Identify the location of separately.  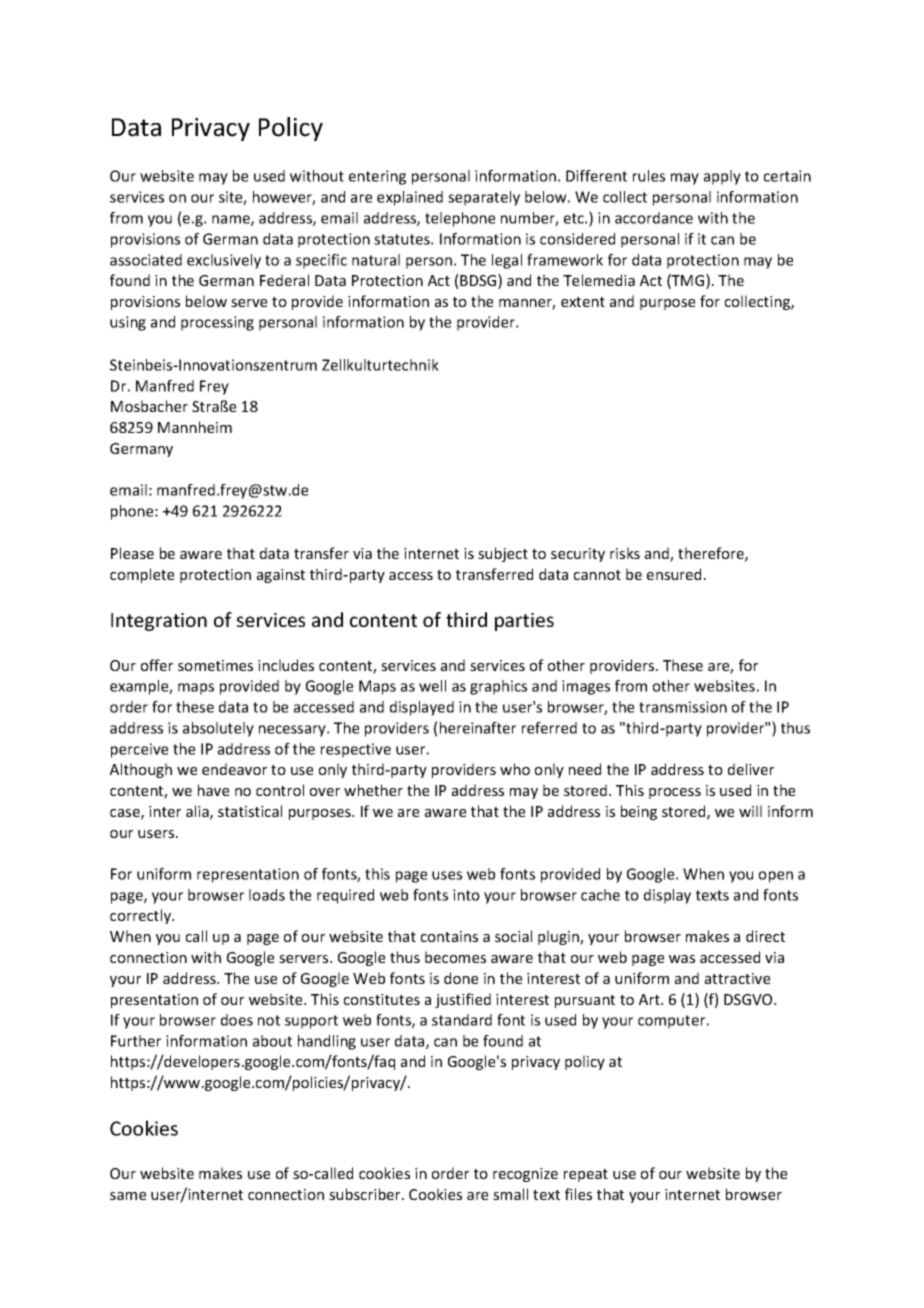
(484, 198).
